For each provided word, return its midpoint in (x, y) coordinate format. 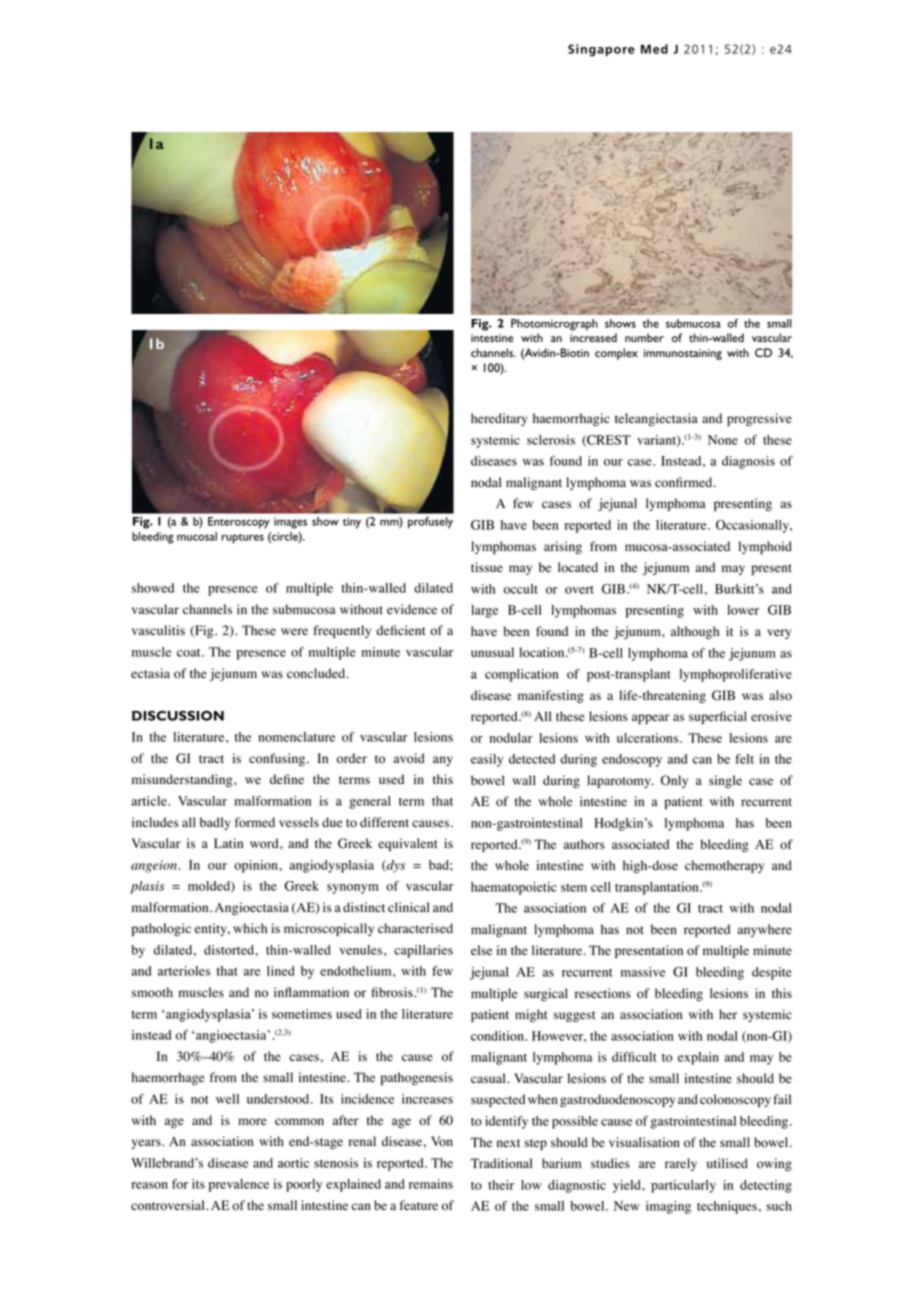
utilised (727, 1163)
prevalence (239, 1185)
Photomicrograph (554, 325)
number (644, 337)
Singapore (601, 50)
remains (431, 1184)
